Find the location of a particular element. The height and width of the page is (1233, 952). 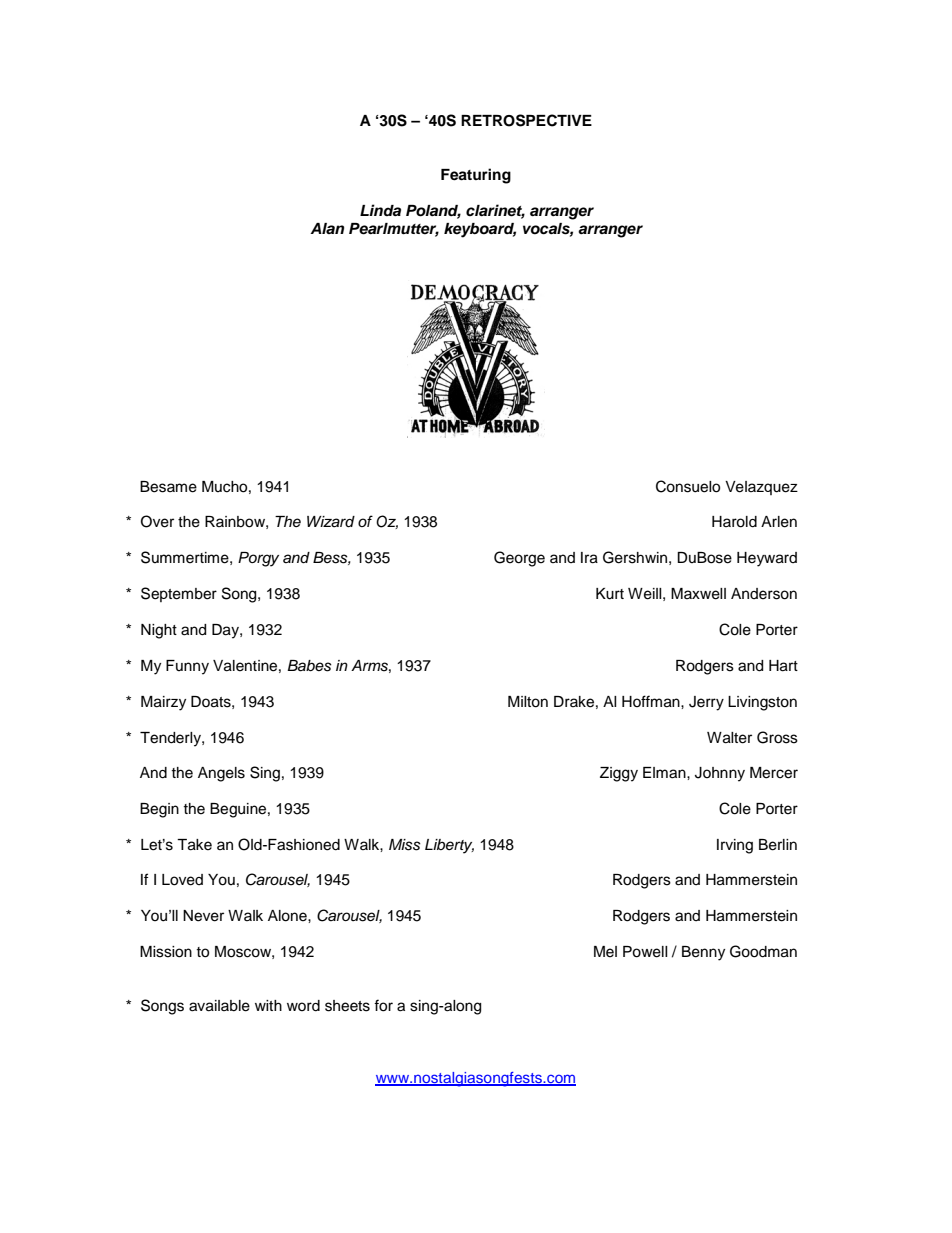

Angels is located at coordinates (221, 774).
